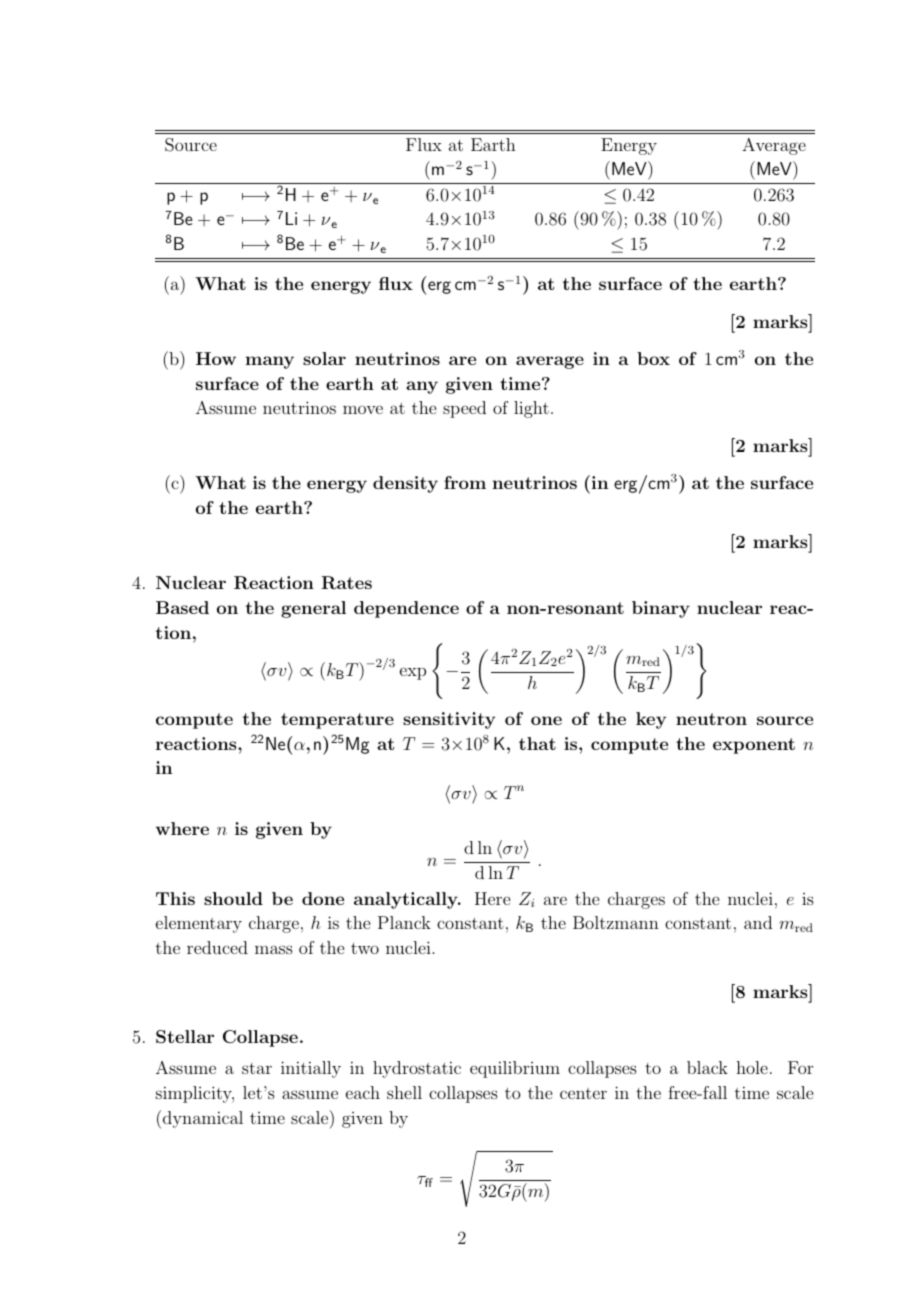  I want to click on Planck, so click(404, 922).
